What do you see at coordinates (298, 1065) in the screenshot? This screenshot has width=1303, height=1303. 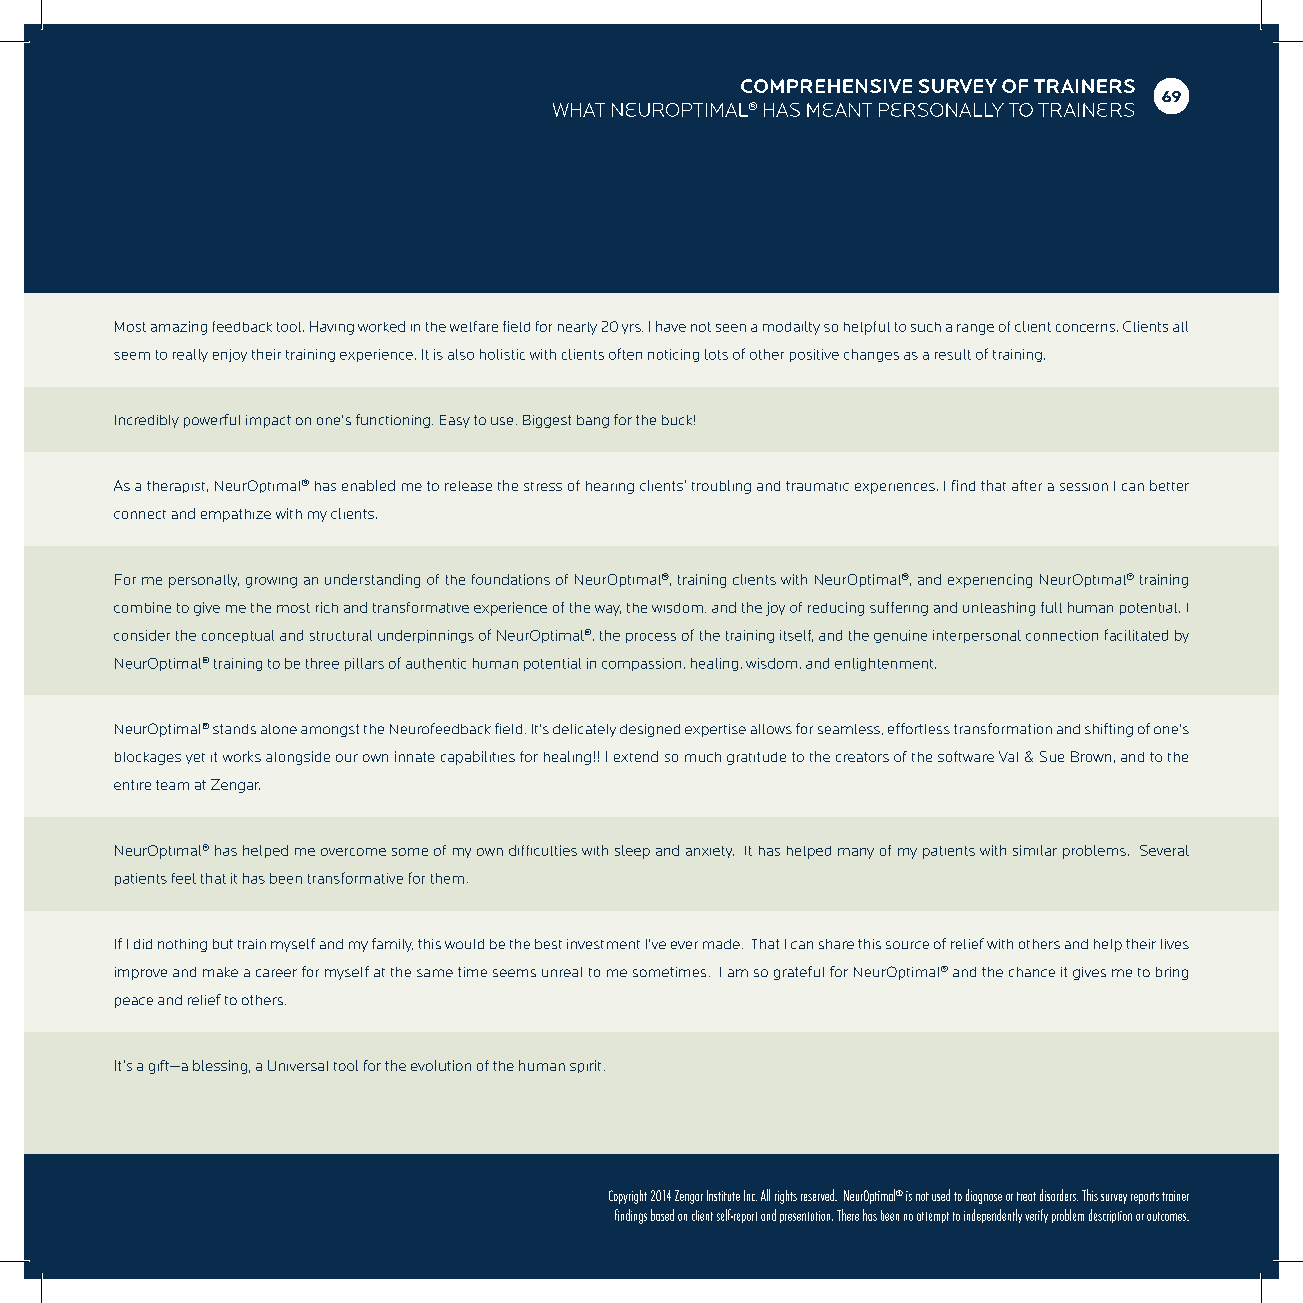 I see `Universal` at bounding box center [298, 1065].
